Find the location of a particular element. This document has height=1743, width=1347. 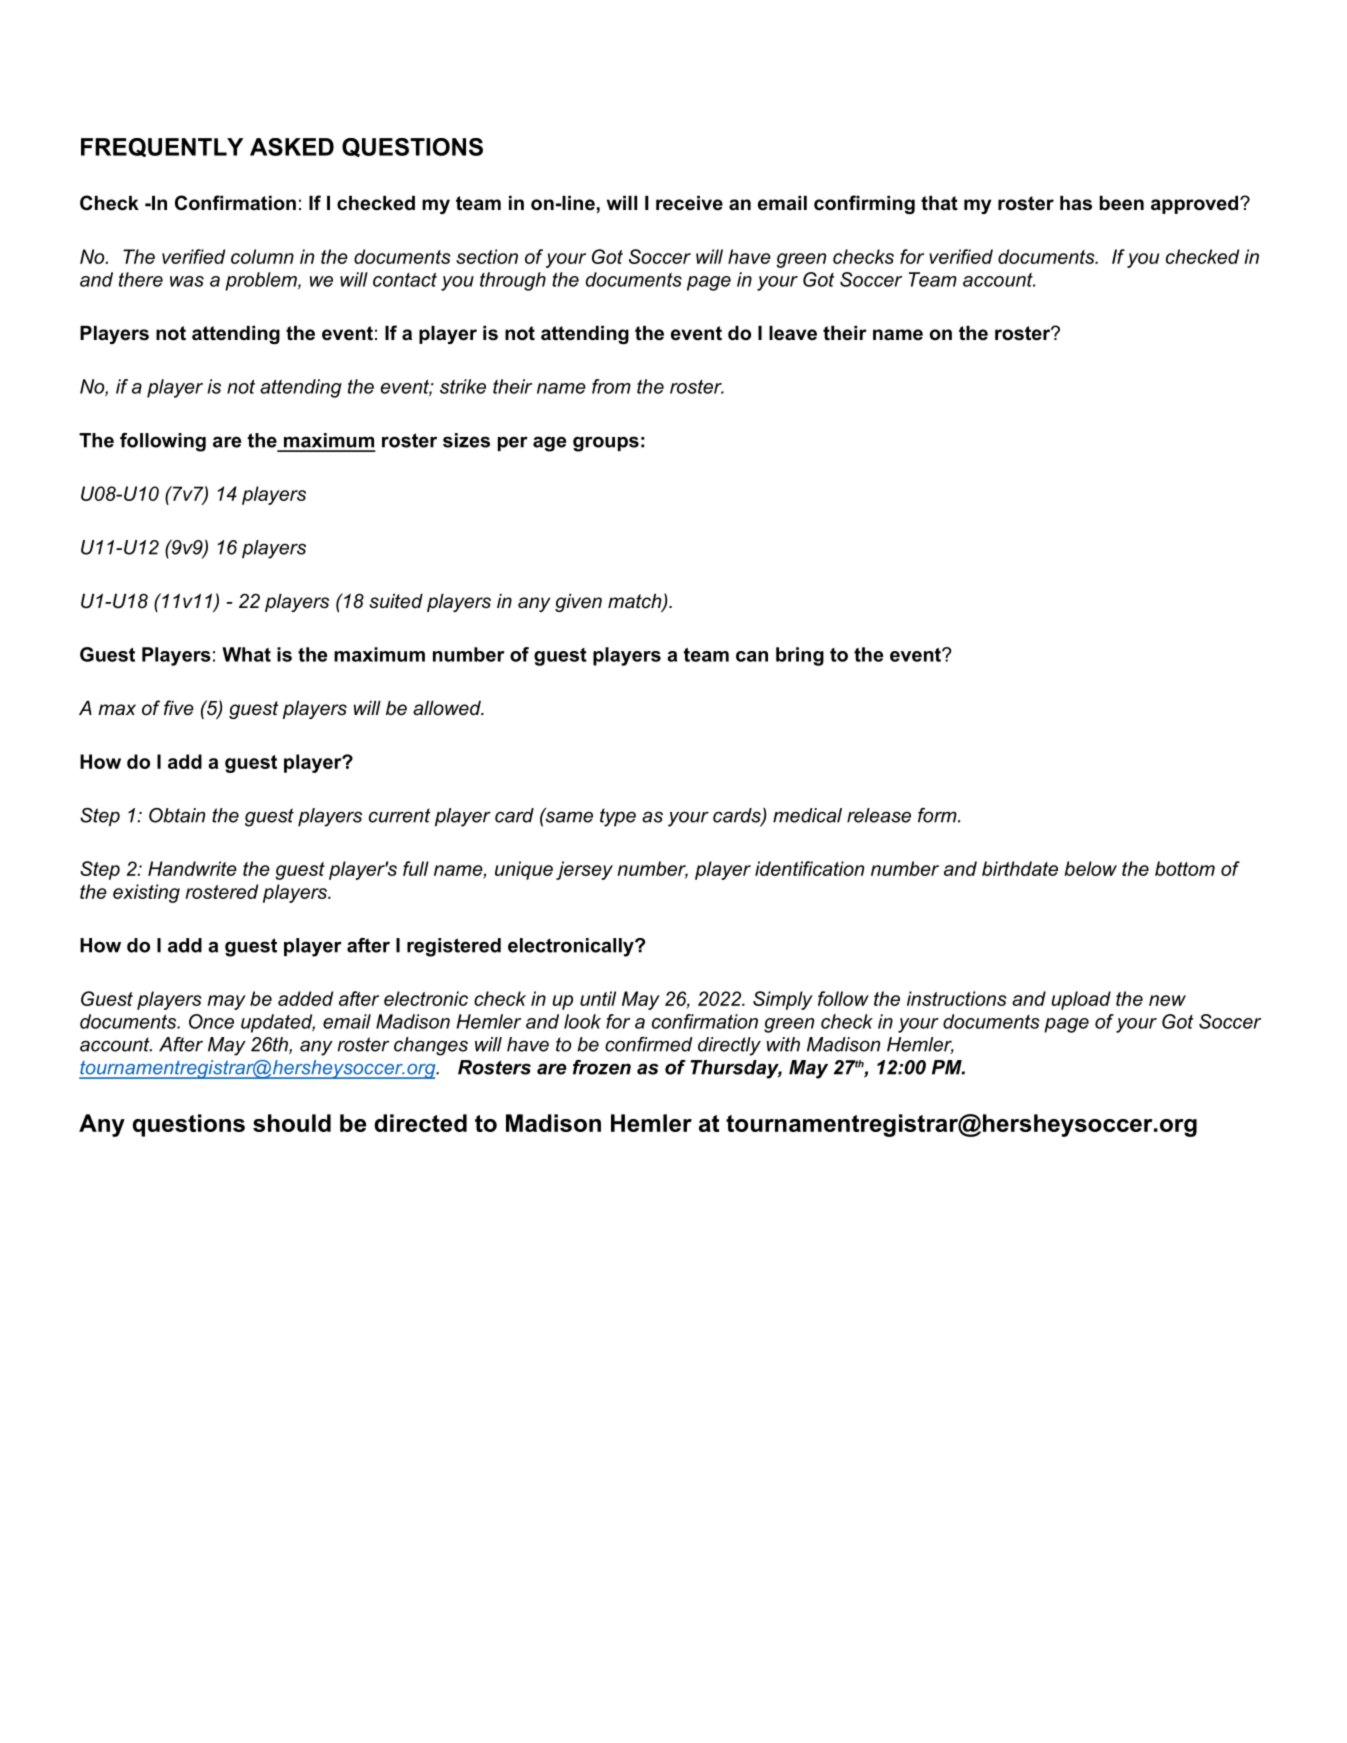

What is located at coordinates (246, 654).
